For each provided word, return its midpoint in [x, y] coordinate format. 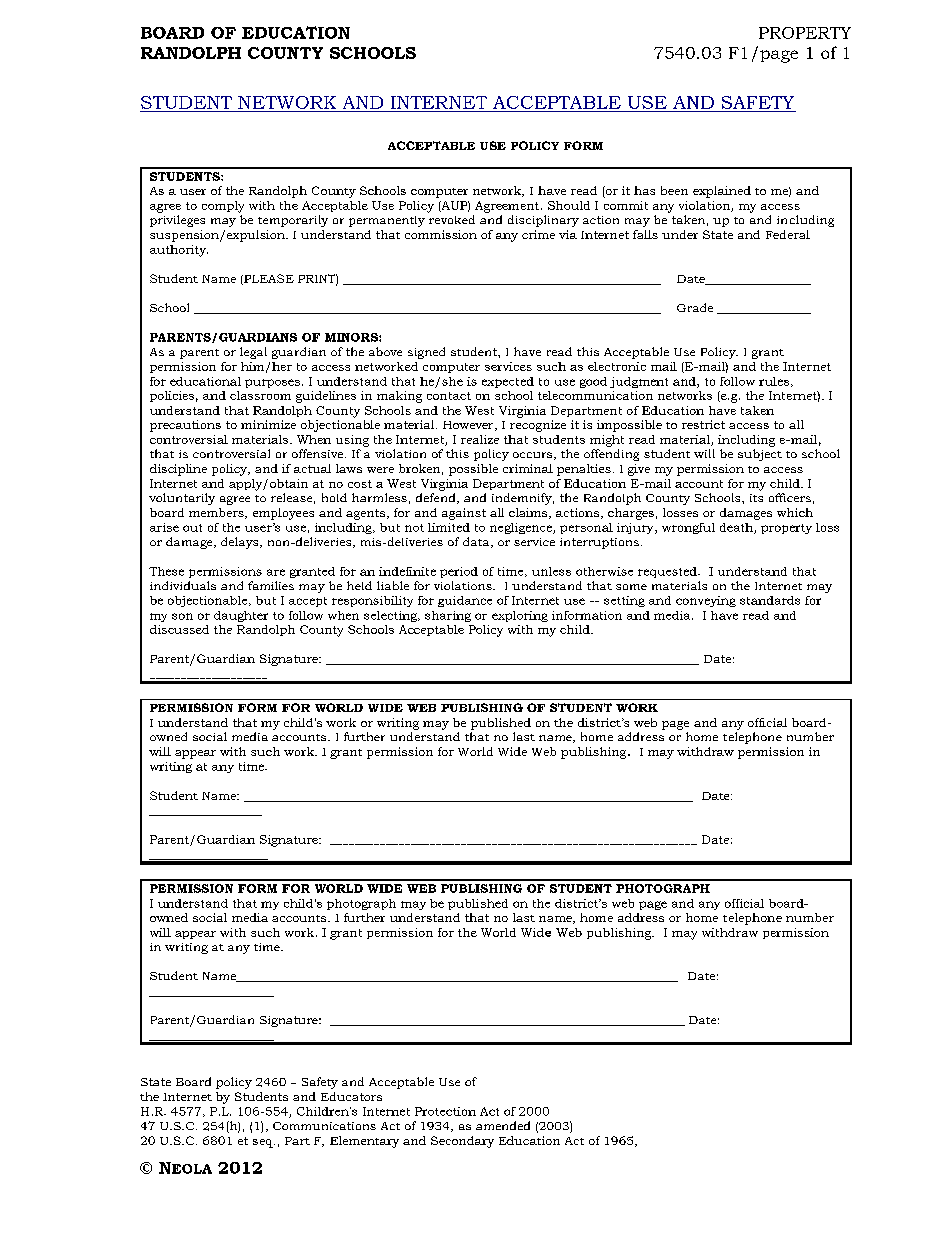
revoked [452, 219]
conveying [706, 601]
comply [223, 207]
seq [264, 1143]
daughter [241, 616]
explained [722, 192]
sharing [448, 616]
